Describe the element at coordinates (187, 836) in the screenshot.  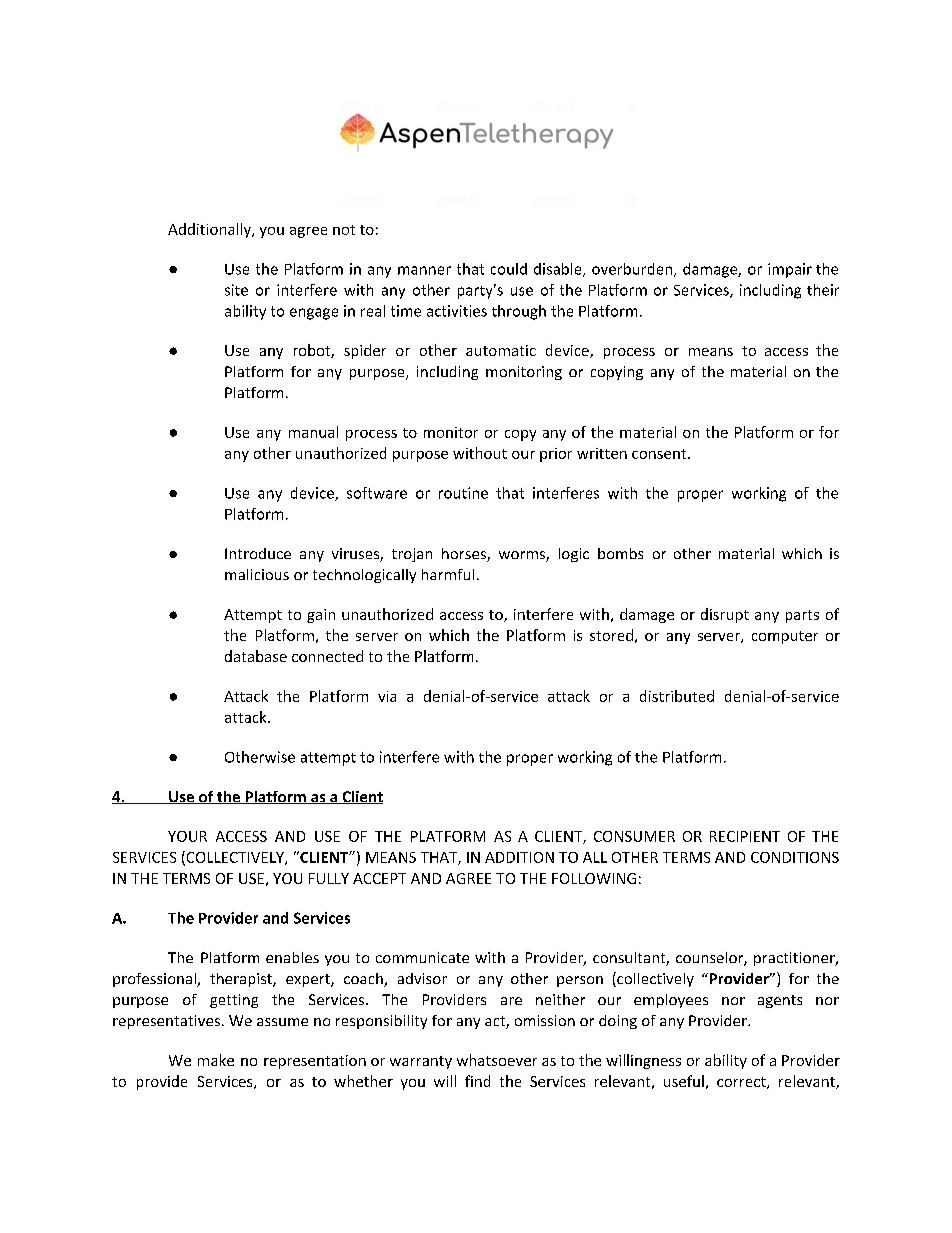
I see `YOUR` at that location.
